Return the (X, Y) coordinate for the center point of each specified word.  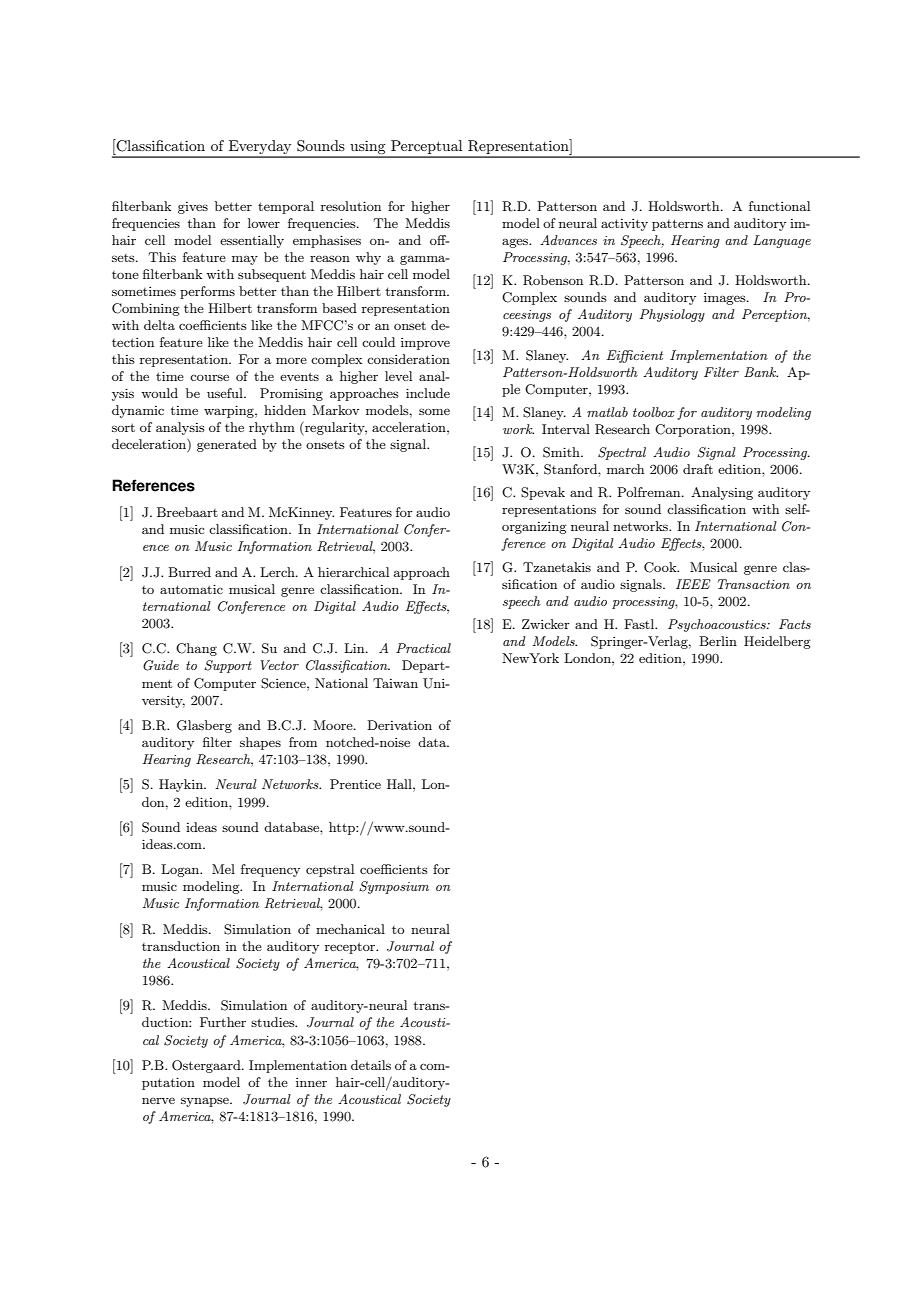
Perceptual (427, 148)
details (371, 1065)
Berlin (718, 641)
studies (274, 1022)
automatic (191, 589)
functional (779, 206)
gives (193, 208)
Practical (423, 648)
